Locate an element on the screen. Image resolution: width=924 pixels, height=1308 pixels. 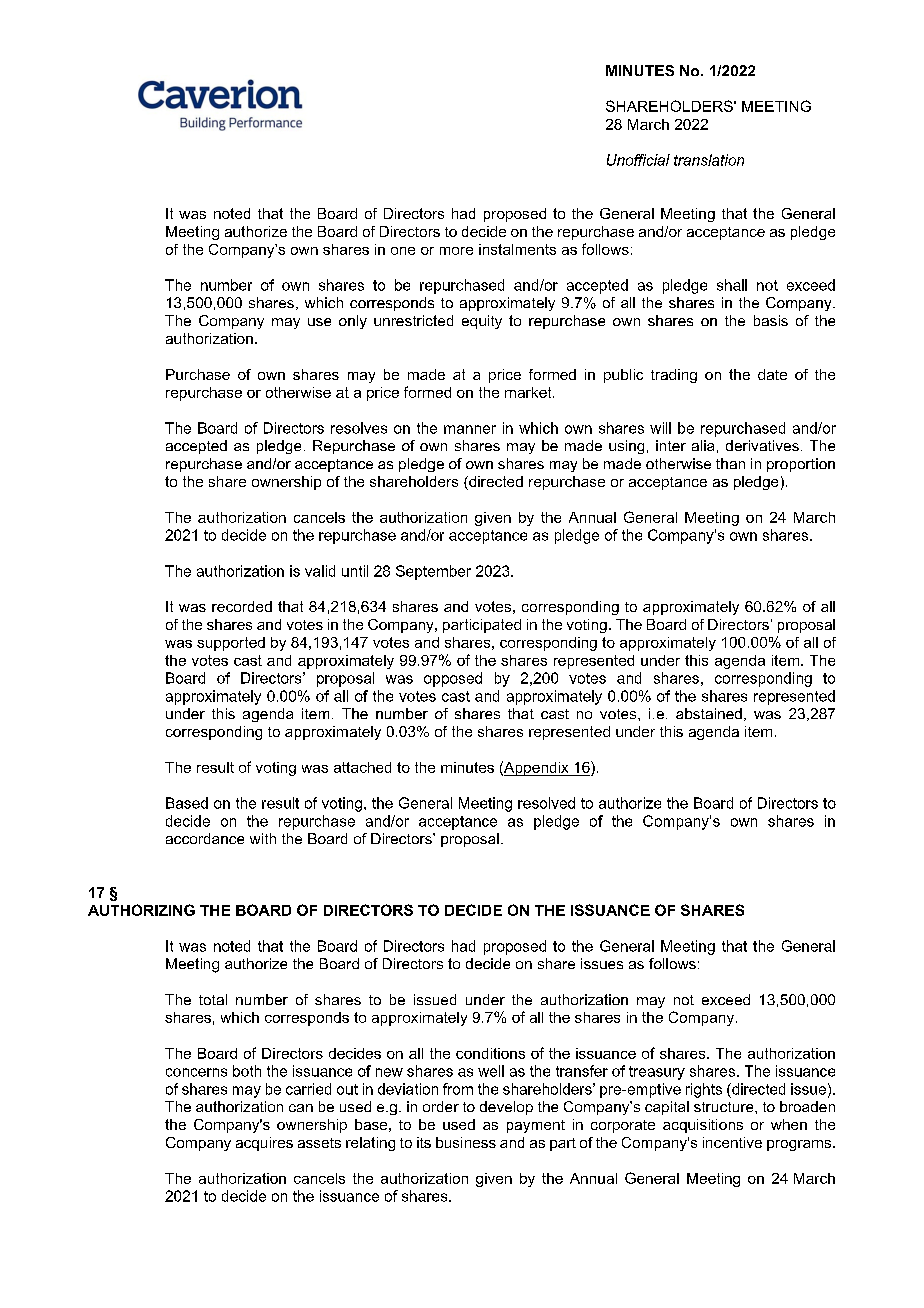
resolved is located at coordinates (546, 803).
